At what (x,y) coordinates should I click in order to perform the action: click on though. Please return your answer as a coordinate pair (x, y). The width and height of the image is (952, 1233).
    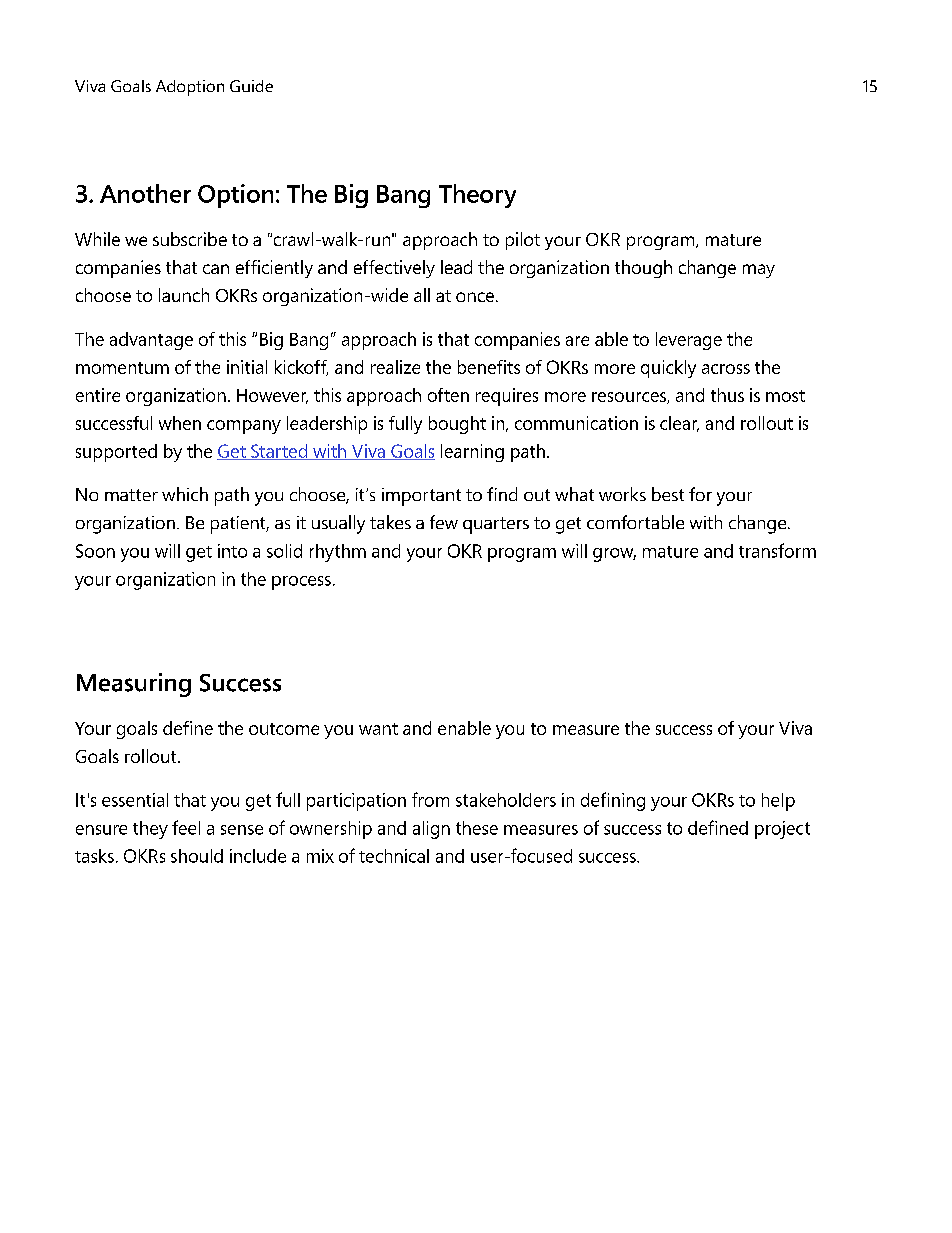
    Looking at the image, I should click on (643, 269).
